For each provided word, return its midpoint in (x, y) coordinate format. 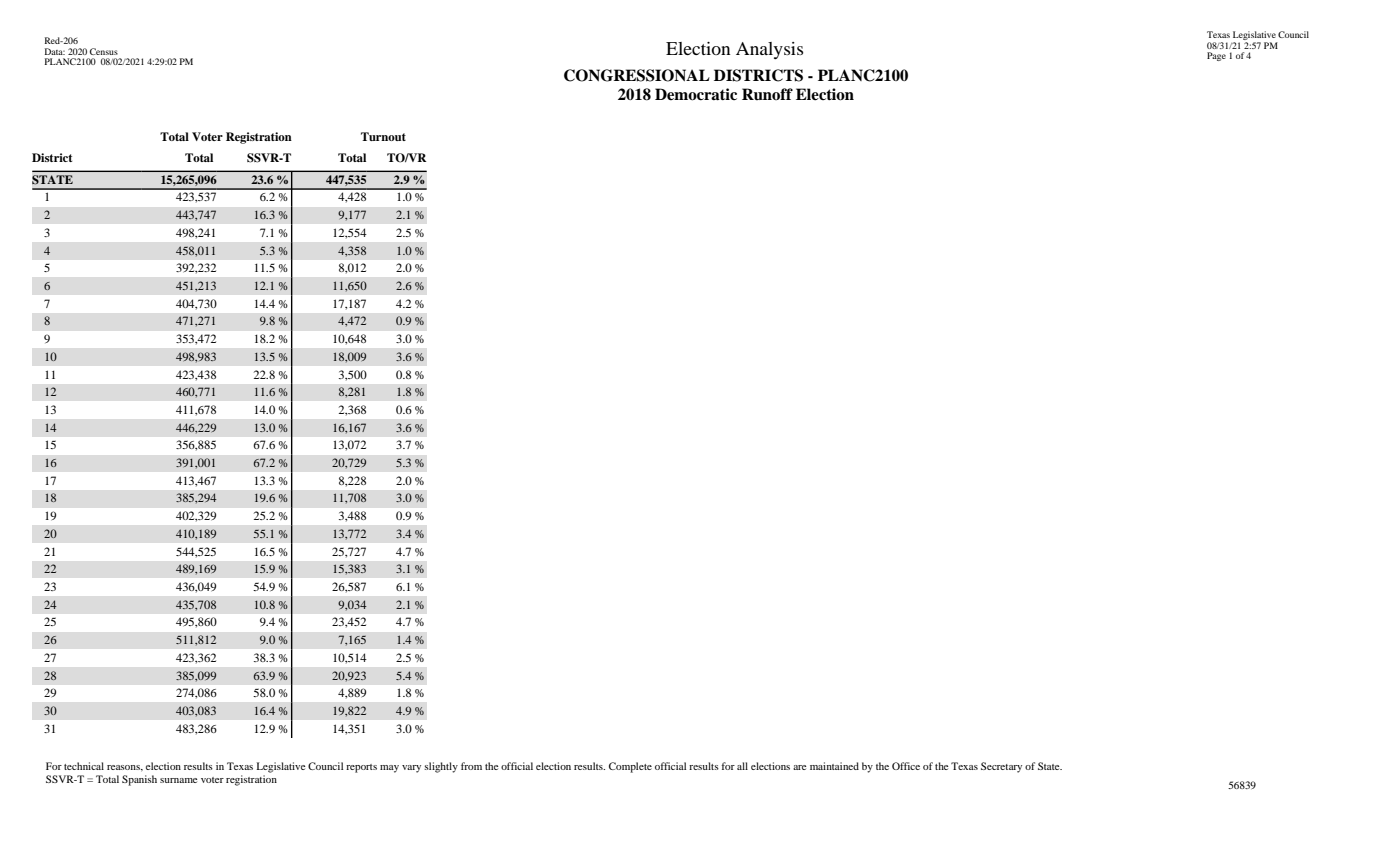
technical (84, 766)
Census (104, 51)
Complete (630, 767)
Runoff (767, 94)
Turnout (383, 136)
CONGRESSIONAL (637, 75)
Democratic (696, 94)
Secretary (1001, 767)
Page (1216, 56)
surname (178, 780)
